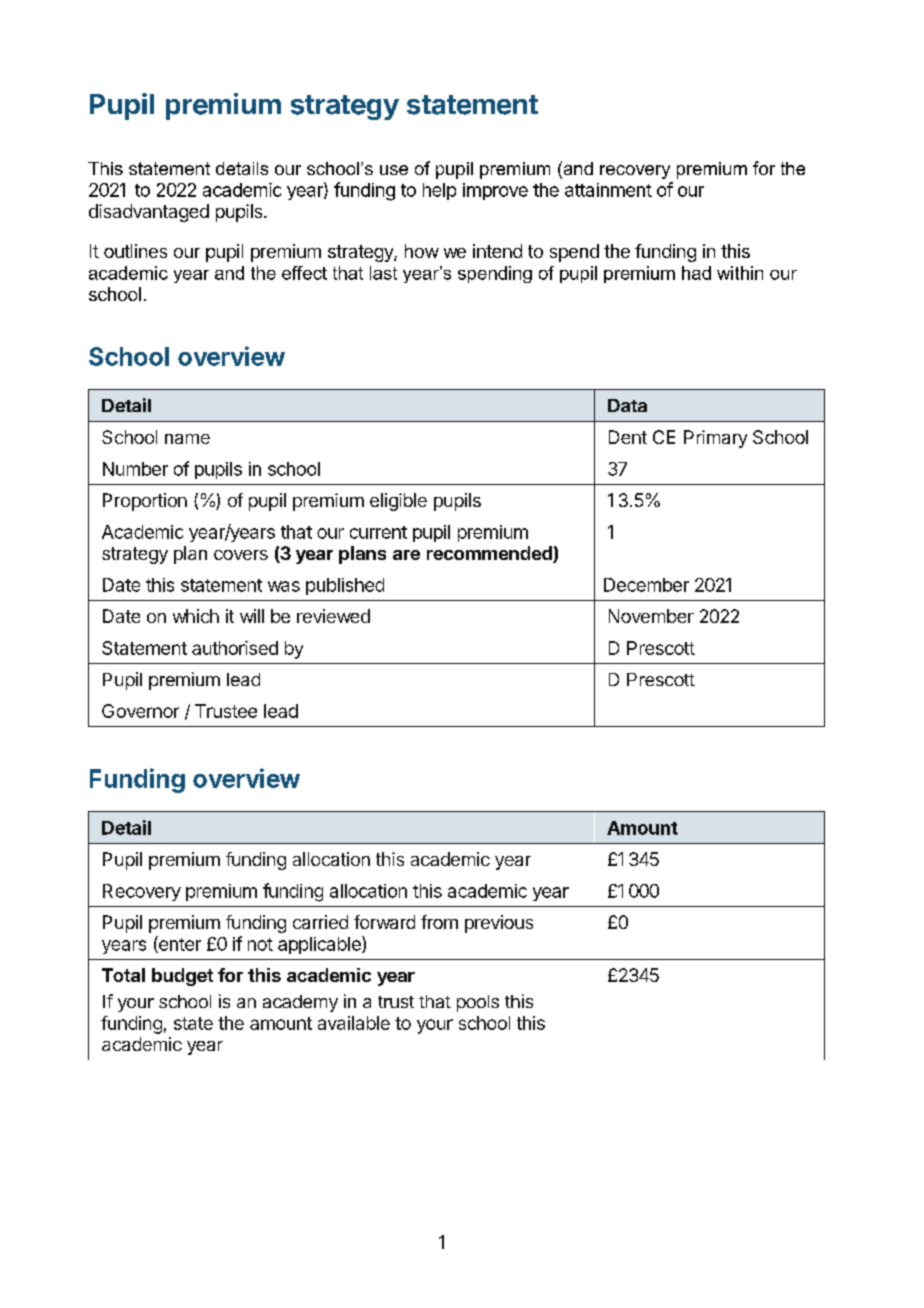 The height and width of the image is (1308, 924). Describe the element at coordinates (182, 977) in the image. I see `budget` at that location.
